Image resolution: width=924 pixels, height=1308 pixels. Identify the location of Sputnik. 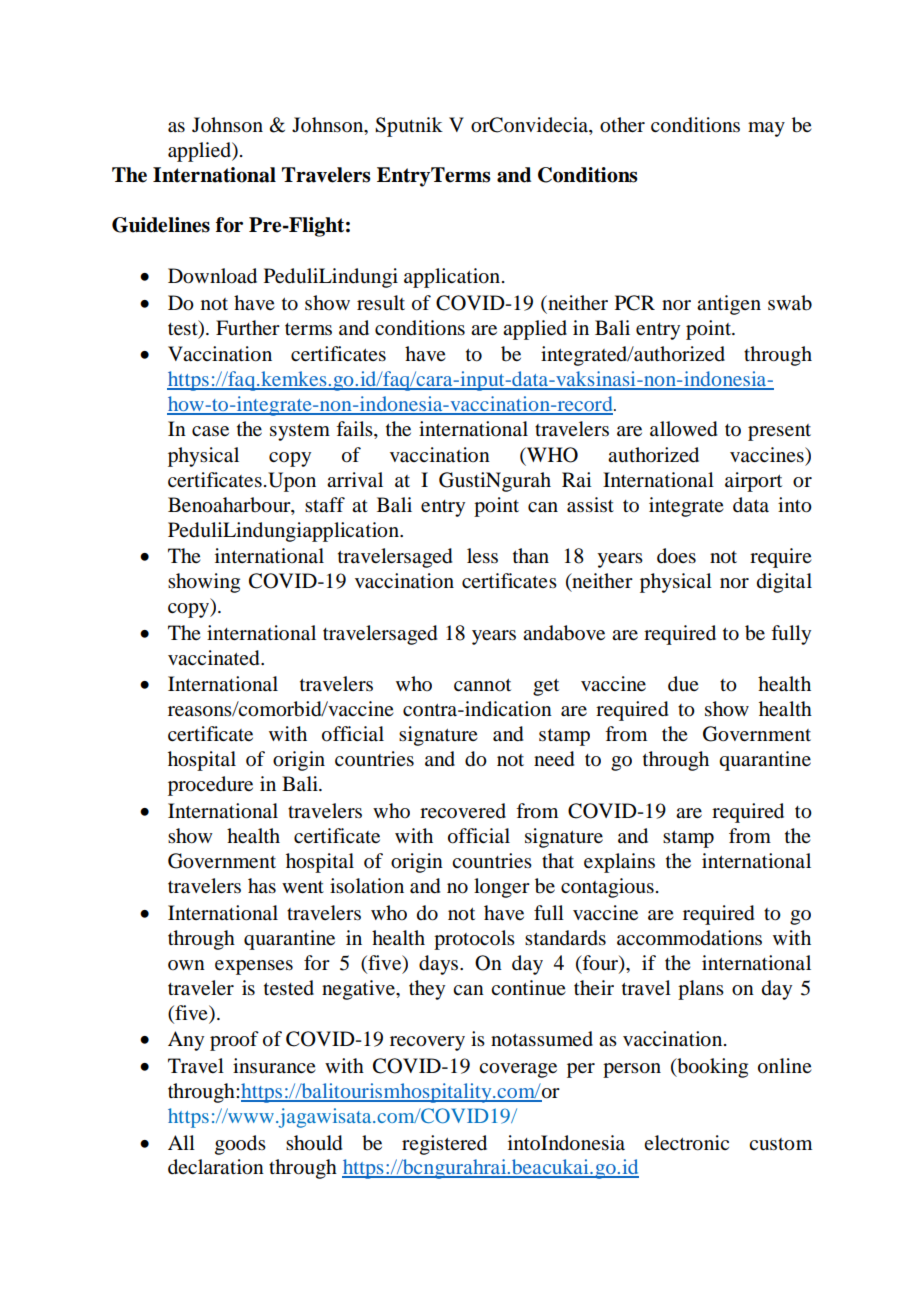
(409, 127).
